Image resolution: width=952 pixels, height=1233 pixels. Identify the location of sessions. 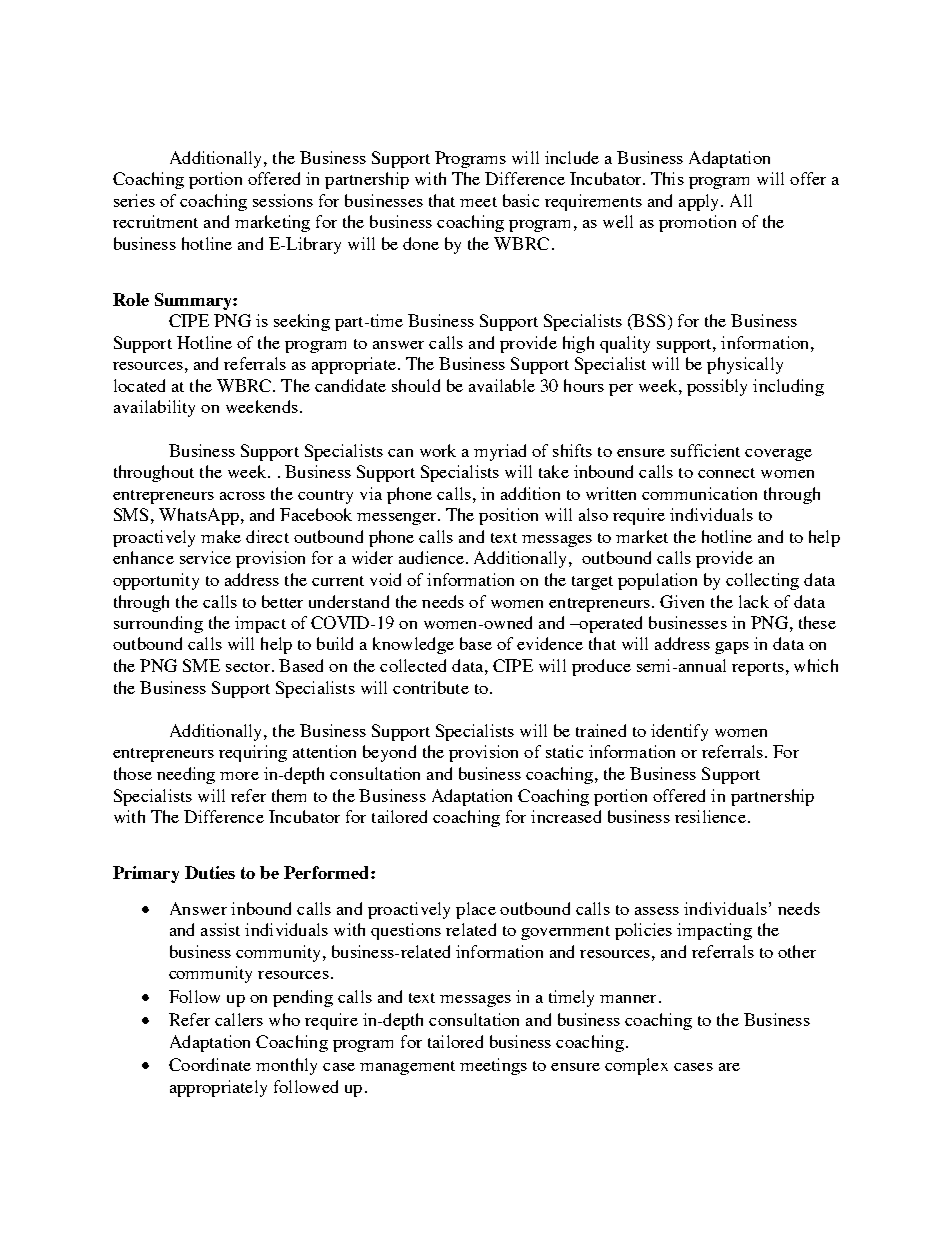
(283, 200).
